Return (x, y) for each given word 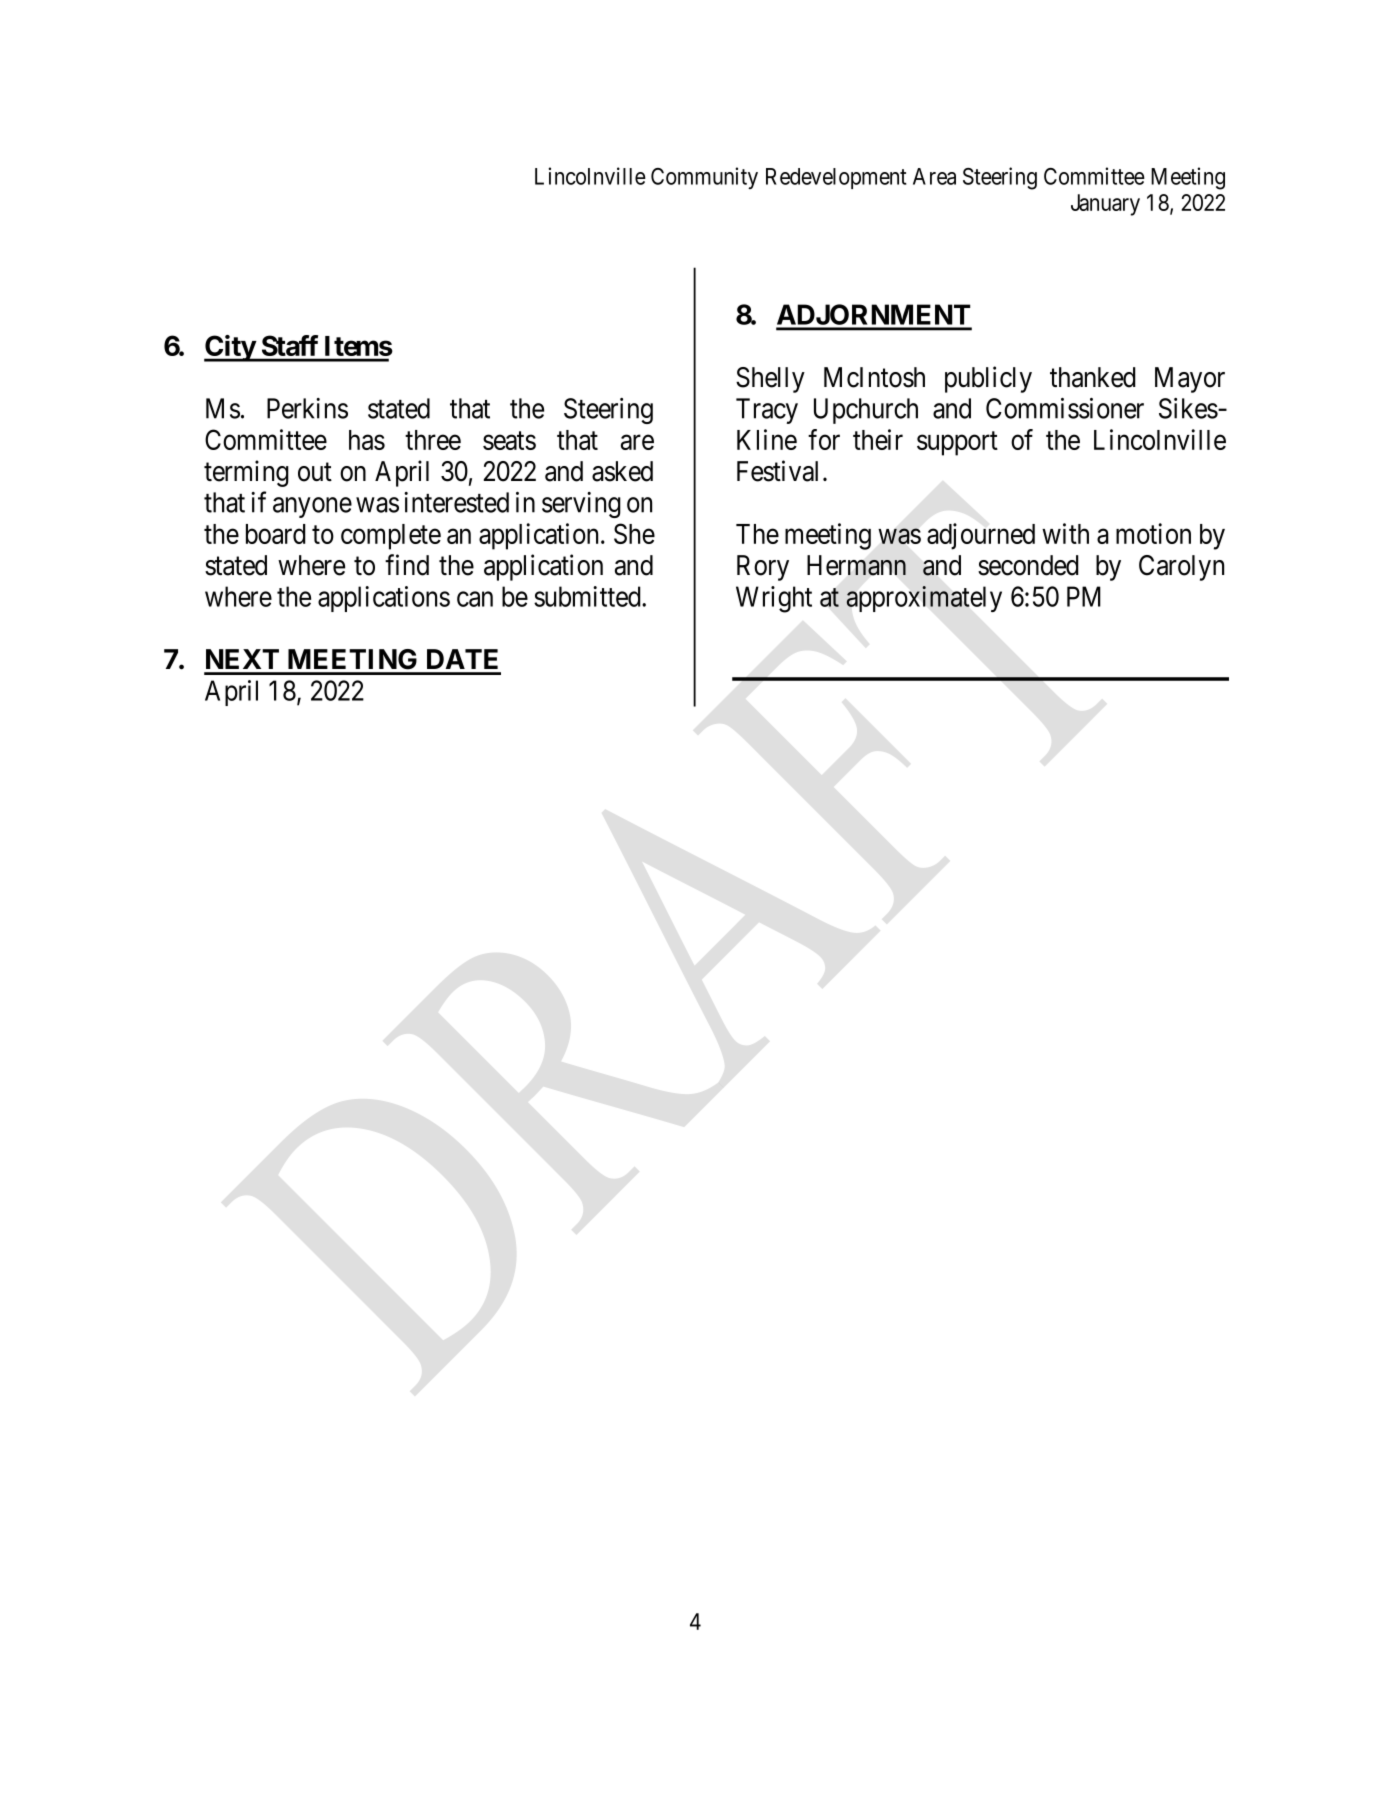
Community (704, 178)
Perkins (307, 408)
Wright (774, 599)
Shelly (770, 380)
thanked (1093, 377)
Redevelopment (836, 178)
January (1105, 205)
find (407, 565)
